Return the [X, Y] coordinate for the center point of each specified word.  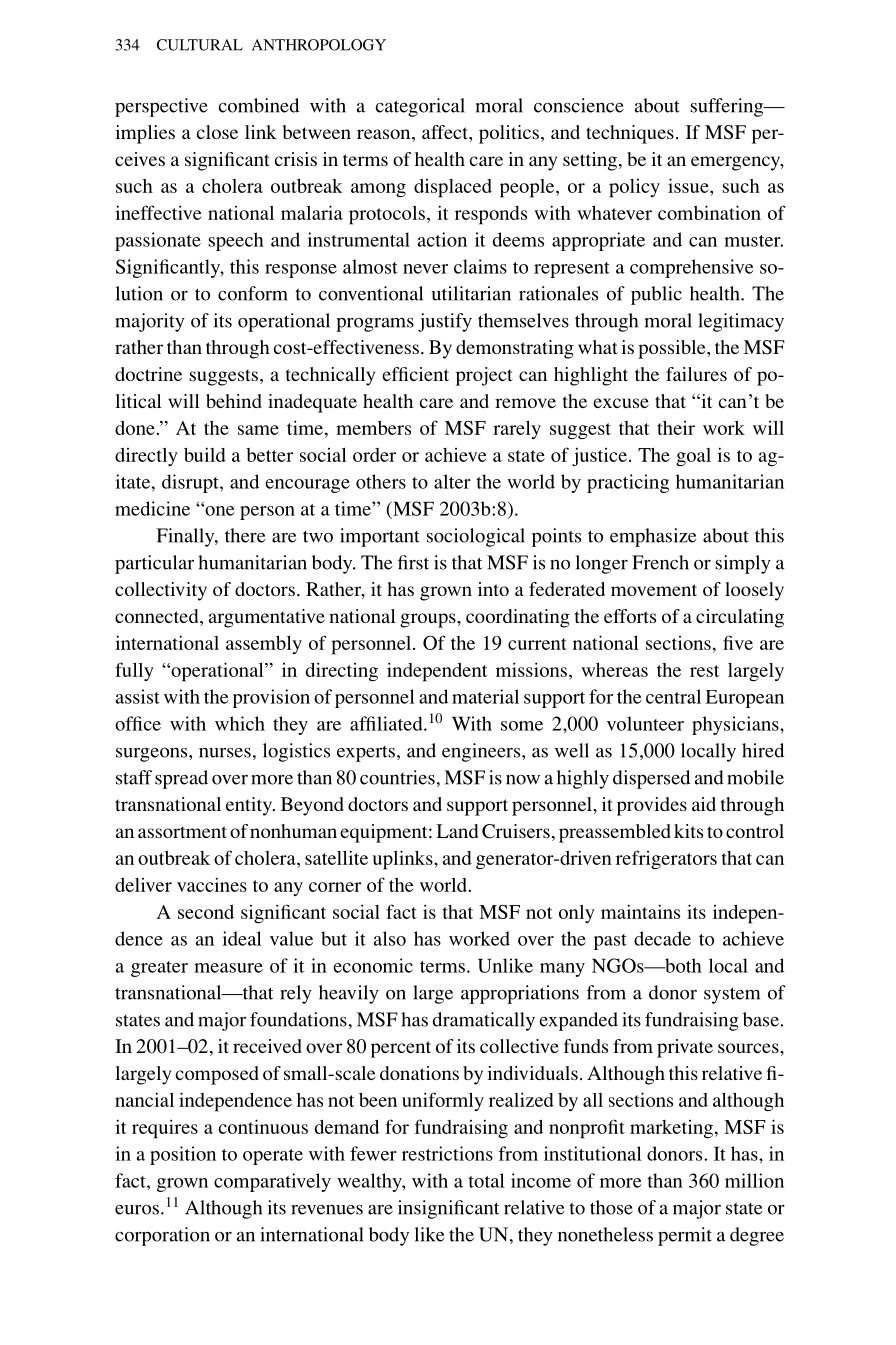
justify [445, 322]
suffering [728, 107]
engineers [482, 752]
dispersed [651, 779]
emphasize [653, 537]
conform [253, 293]
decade [662, 938]
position [183, 1155]
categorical [420, 107]
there [245, 535]
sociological [476, 537]
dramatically [484, 1021]
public [656, 295]
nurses [225, 753]
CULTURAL [200, 45]
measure [228, 968]
